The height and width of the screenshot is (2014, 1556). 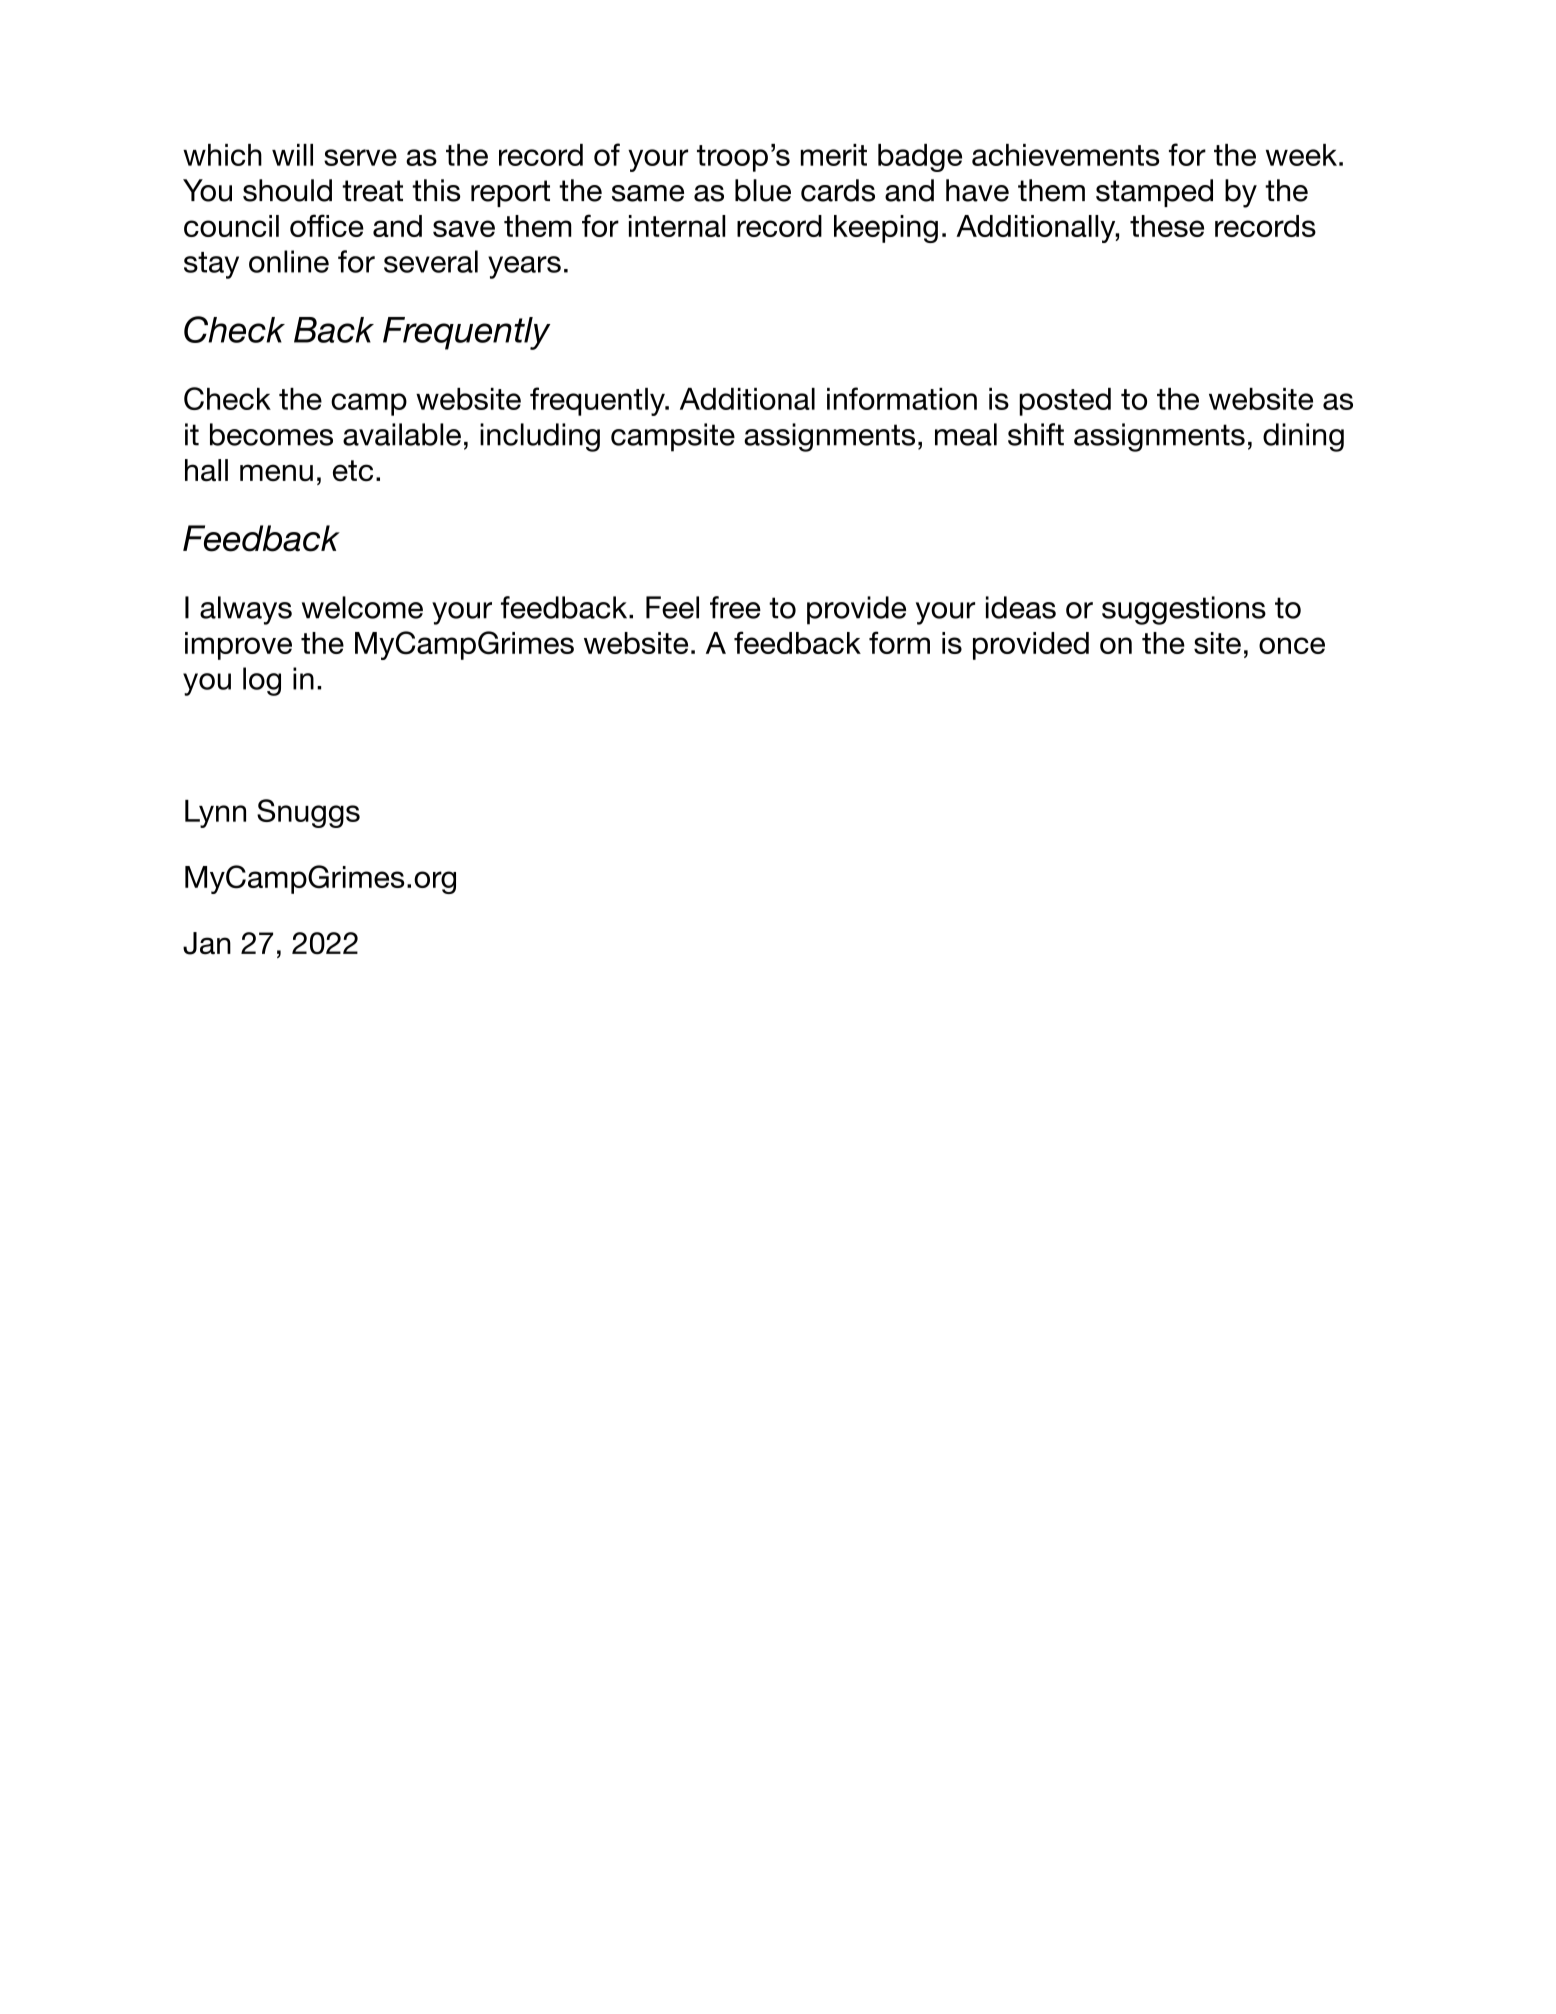 What do you see at coordinates (1154, 193) in the screenshot?
I see `stamped` at bounding box center [1154, 193].
